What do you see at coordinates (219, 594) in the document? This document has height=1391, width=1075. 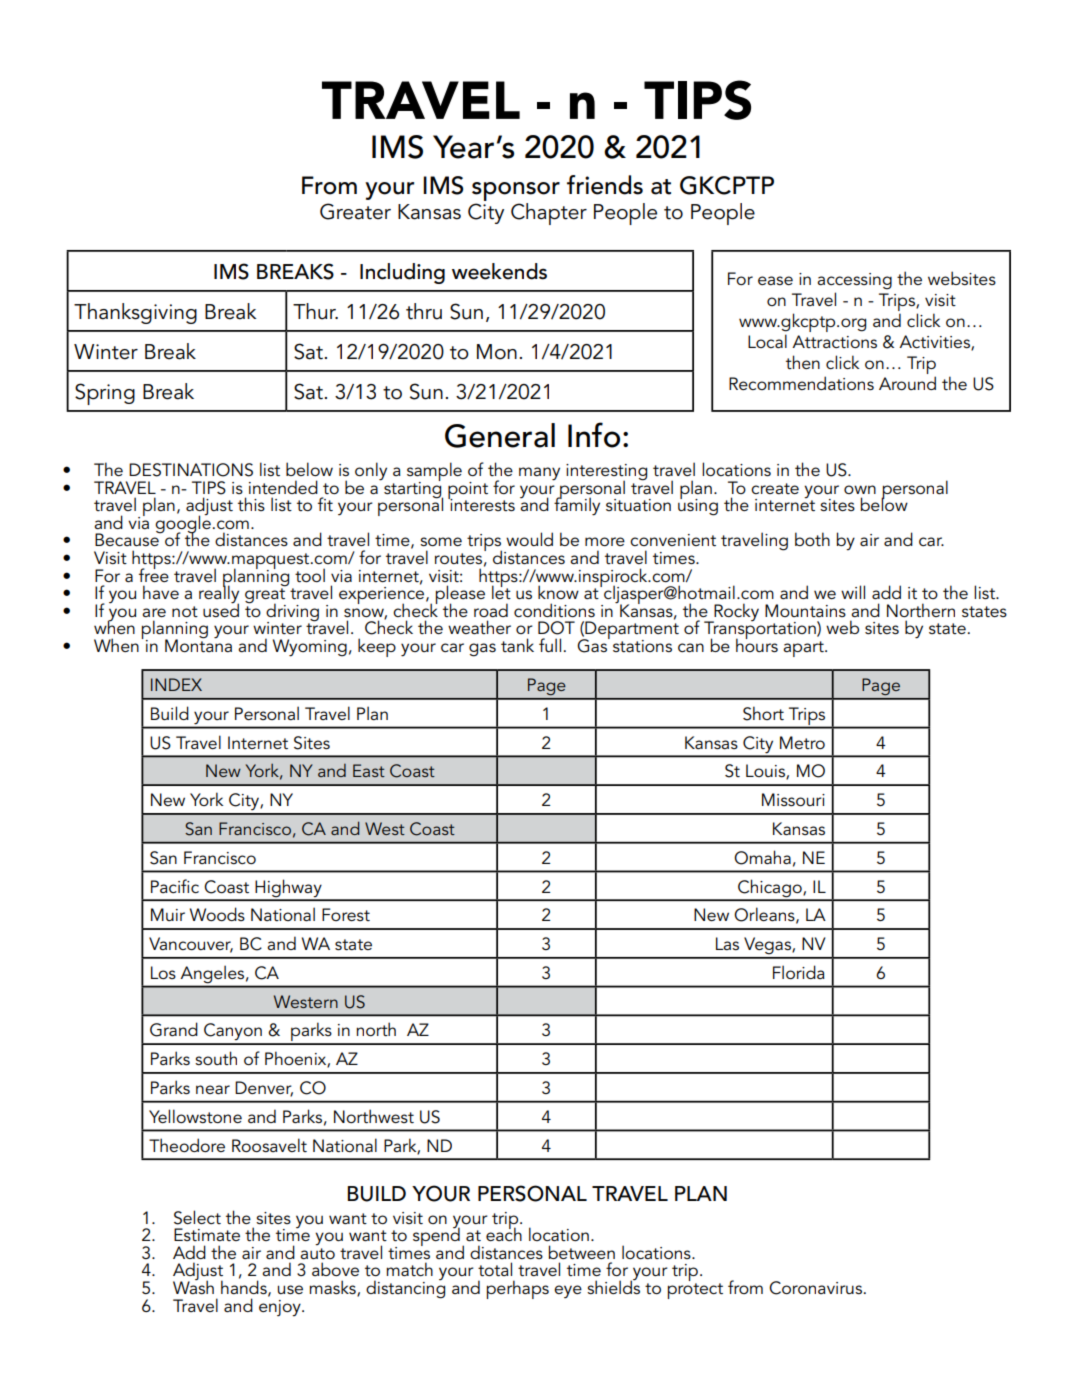 I see `really` at bounding box center [219, 594].
